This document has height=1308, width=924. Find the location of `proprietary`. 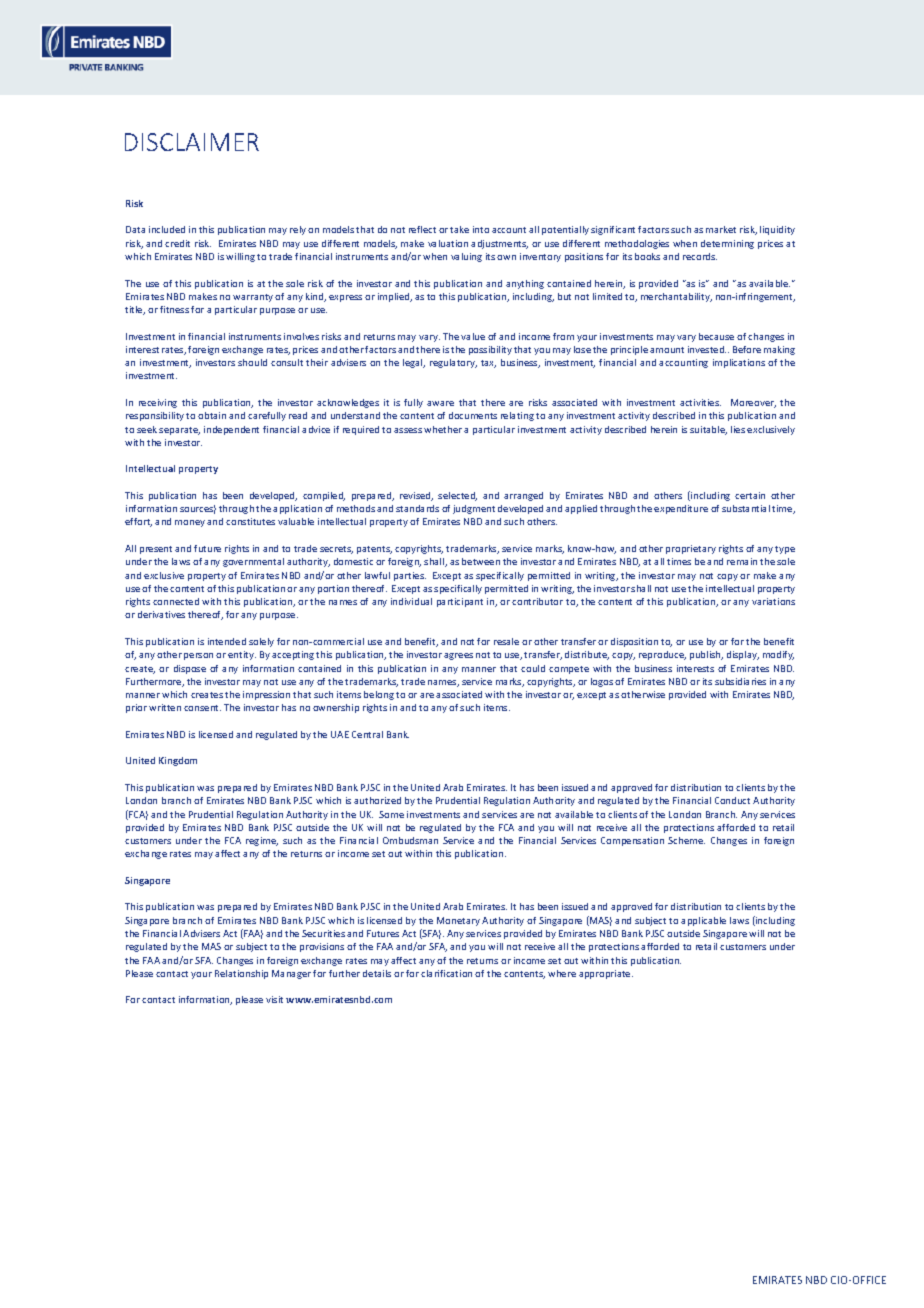

proprietary is located at coordinates (691, 549).
